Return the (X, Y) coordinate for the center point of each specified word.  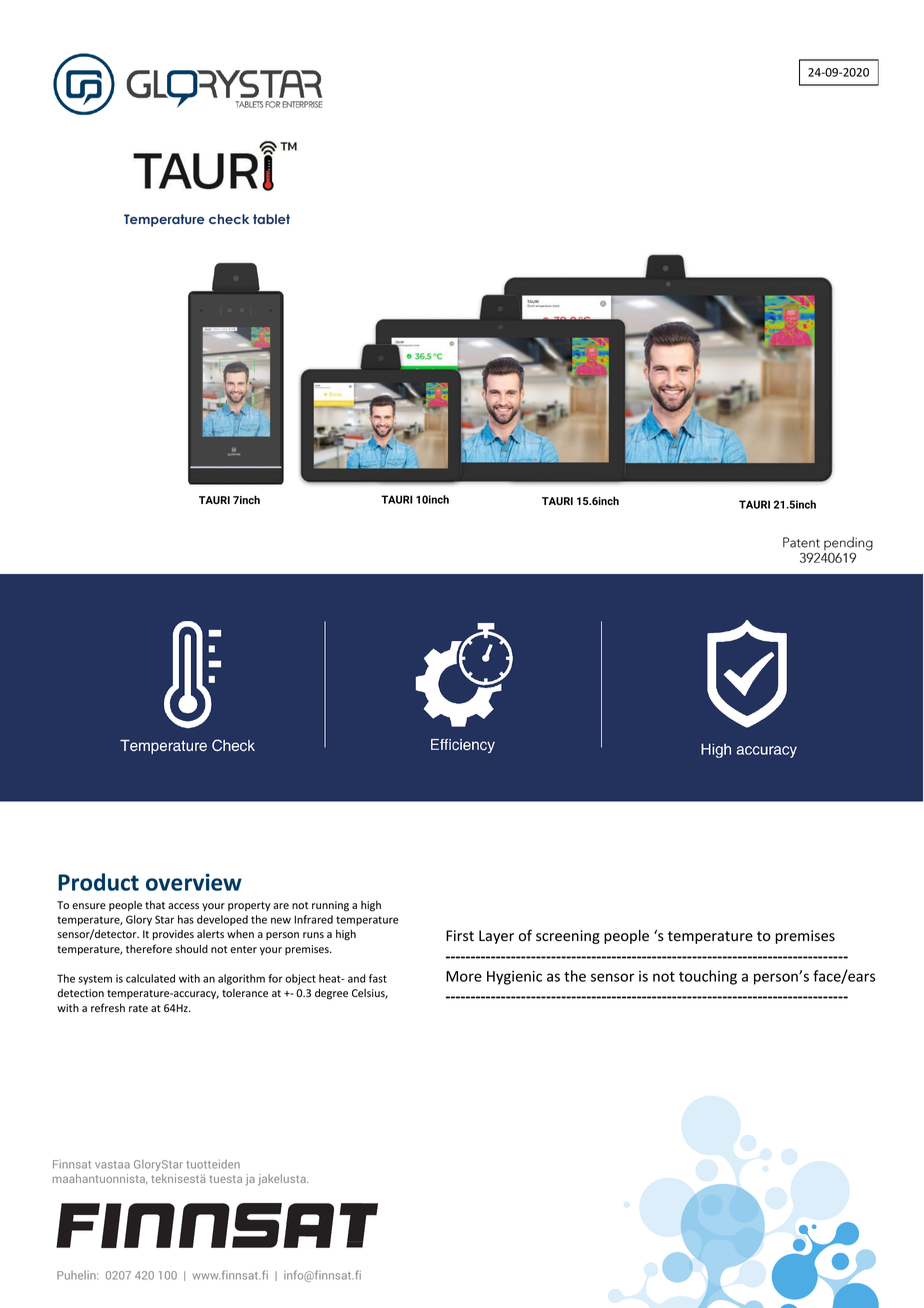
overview (194, 882)
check (229, 219)
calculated (150, 978)
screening (568, 937)
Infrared (313, 919)
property (249, 906)
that (155, 904)
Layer (496, 937)
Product (98, 882)
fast (378, 978)
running (330, 906)
